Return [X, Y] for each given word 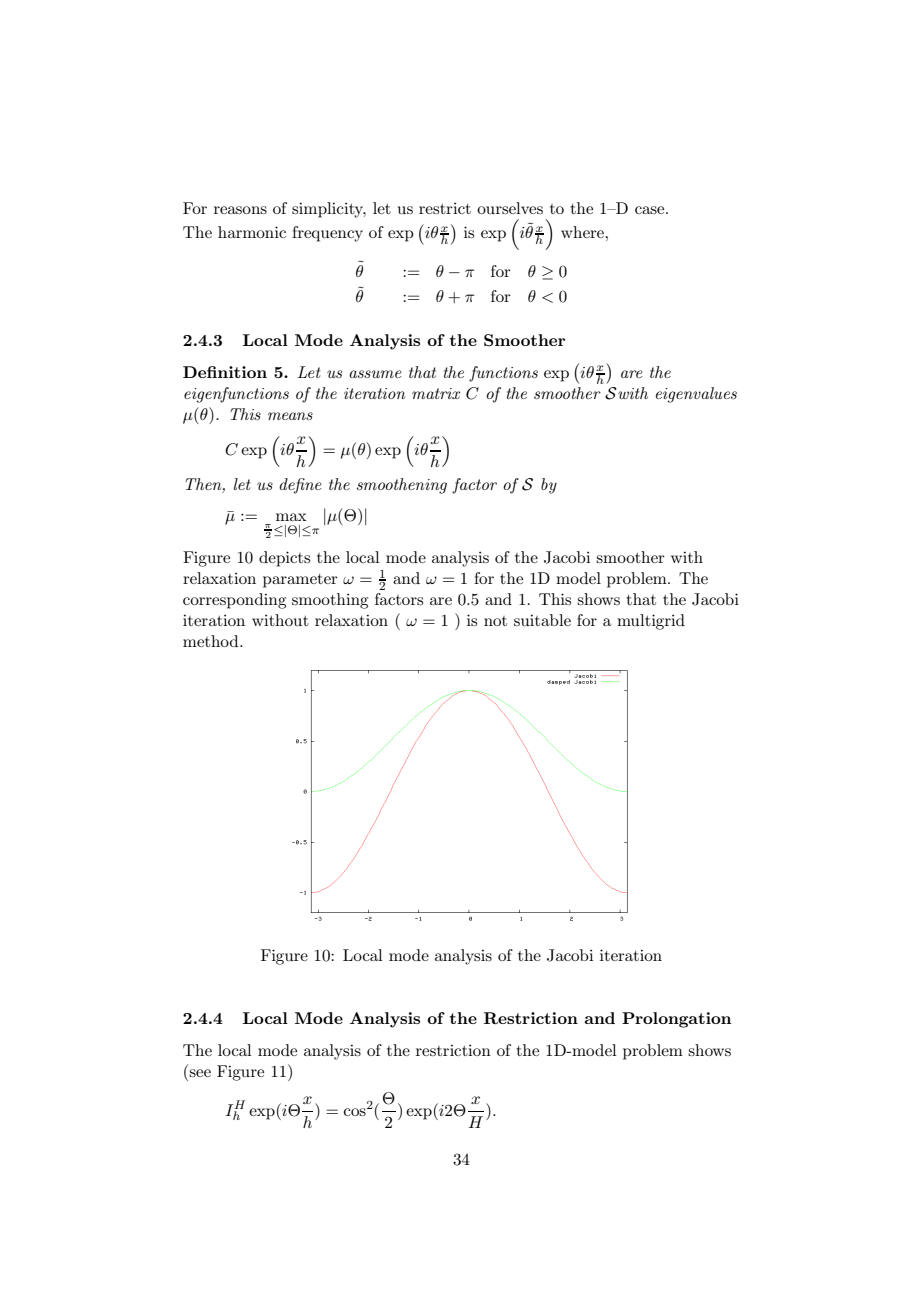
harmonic [252, 232]
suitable [542, 620]
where [583, 232]
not [495, 621]
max [291, 517]
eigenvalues [696, 395]
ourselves [510, 208]
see [200, 1073]
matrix [436, 393]
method [212, 641]
